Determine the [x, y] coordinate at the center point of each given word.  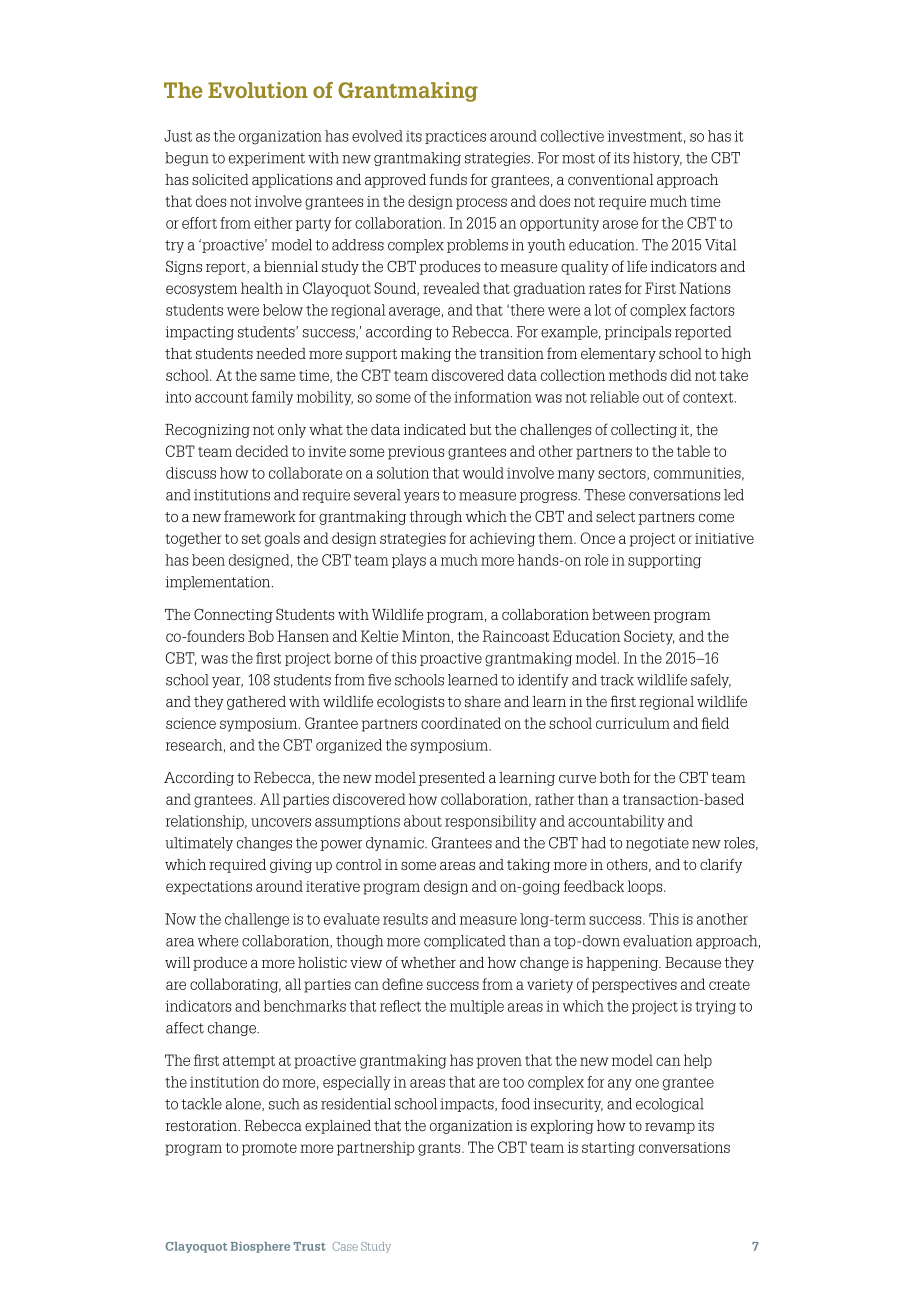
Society [649, 637]
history [657, 159]
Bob [261, 636]
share [483, 701]
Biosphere [260, 1247]
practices [455, 137]
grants [440, 1149]
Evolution [258, 90]
